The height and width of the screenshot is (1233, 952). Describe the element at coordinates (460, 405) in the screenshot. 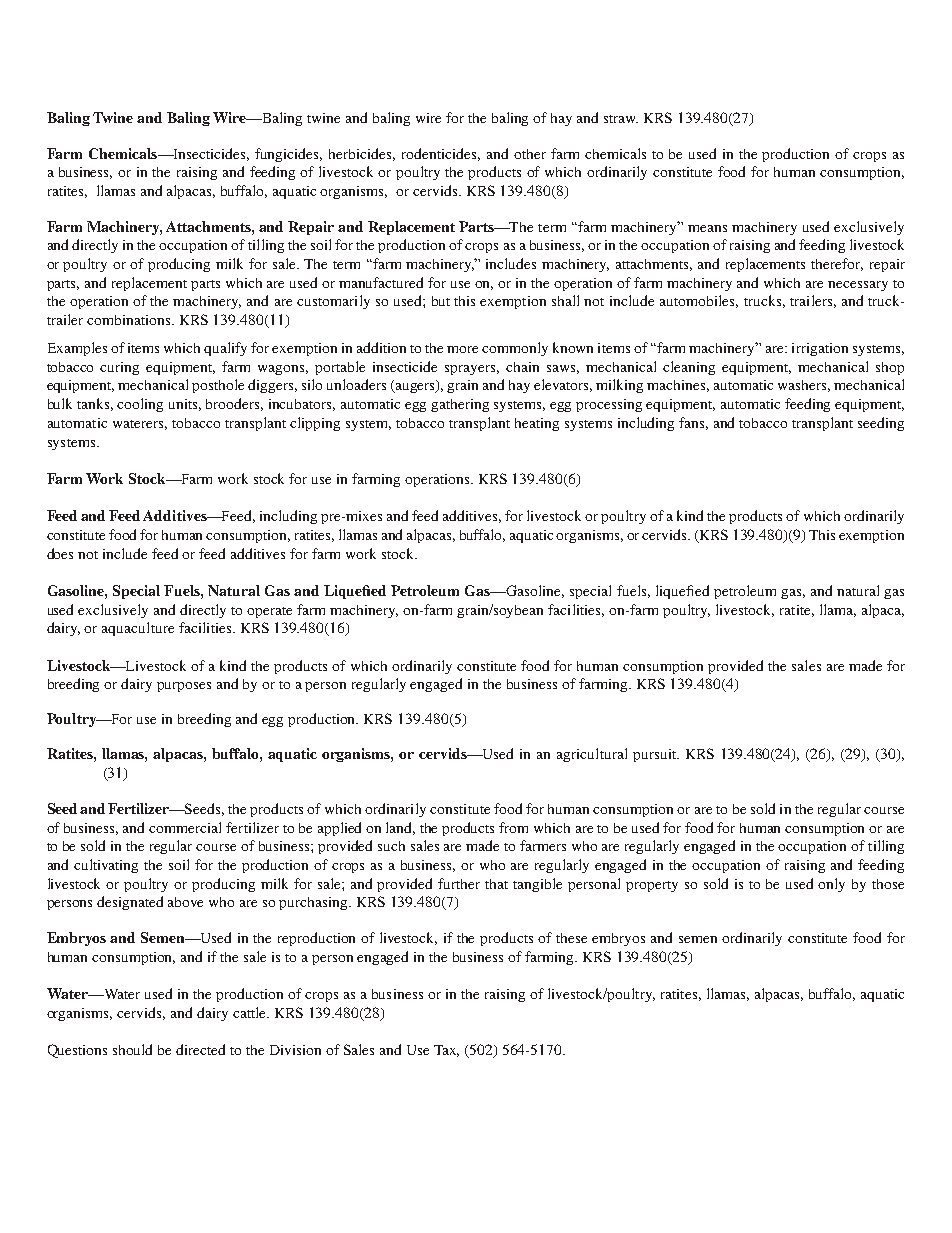

I see `gathering` at that location.
